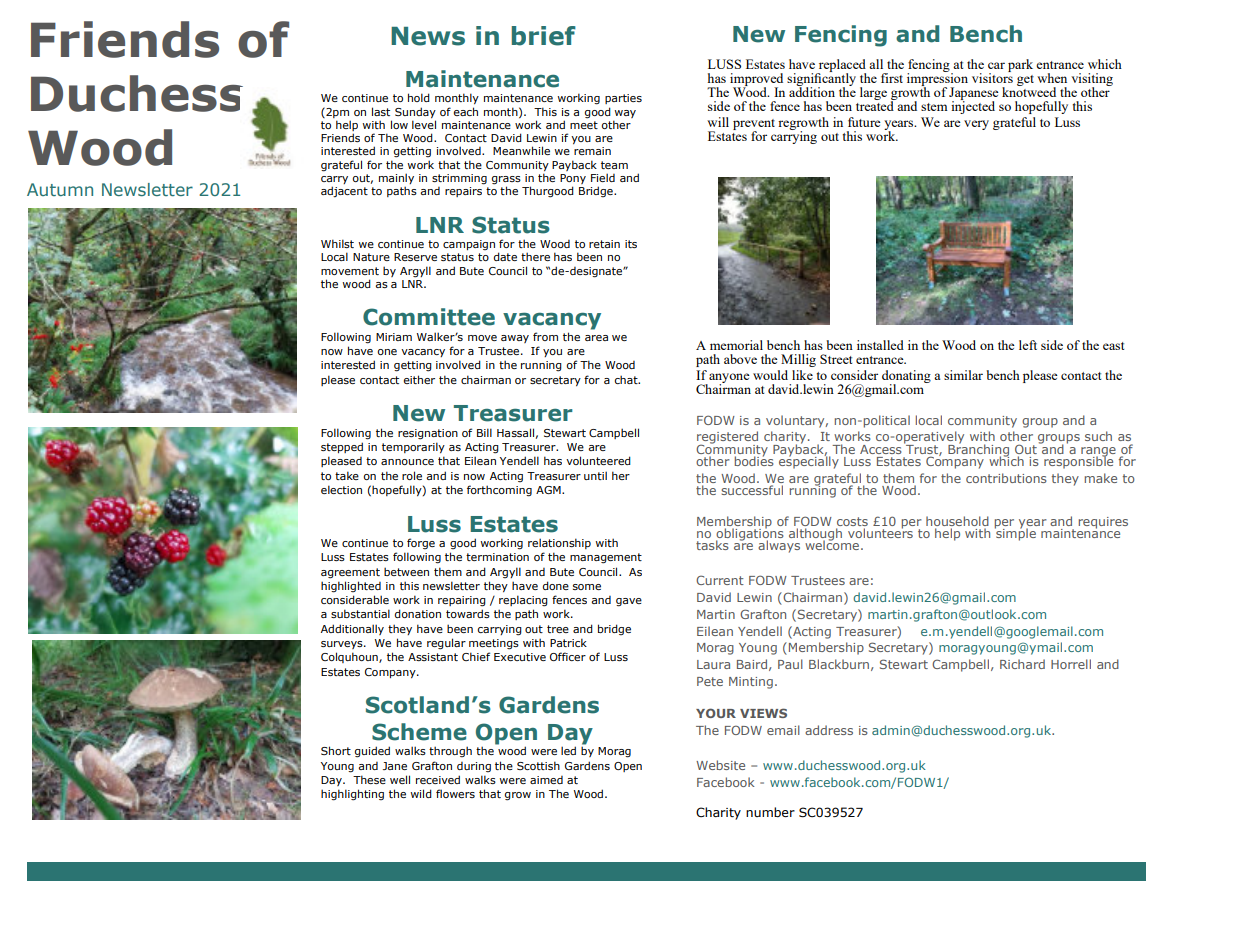 This page has height=952, width=1233. I want to click on gave, so click(629, 602).
